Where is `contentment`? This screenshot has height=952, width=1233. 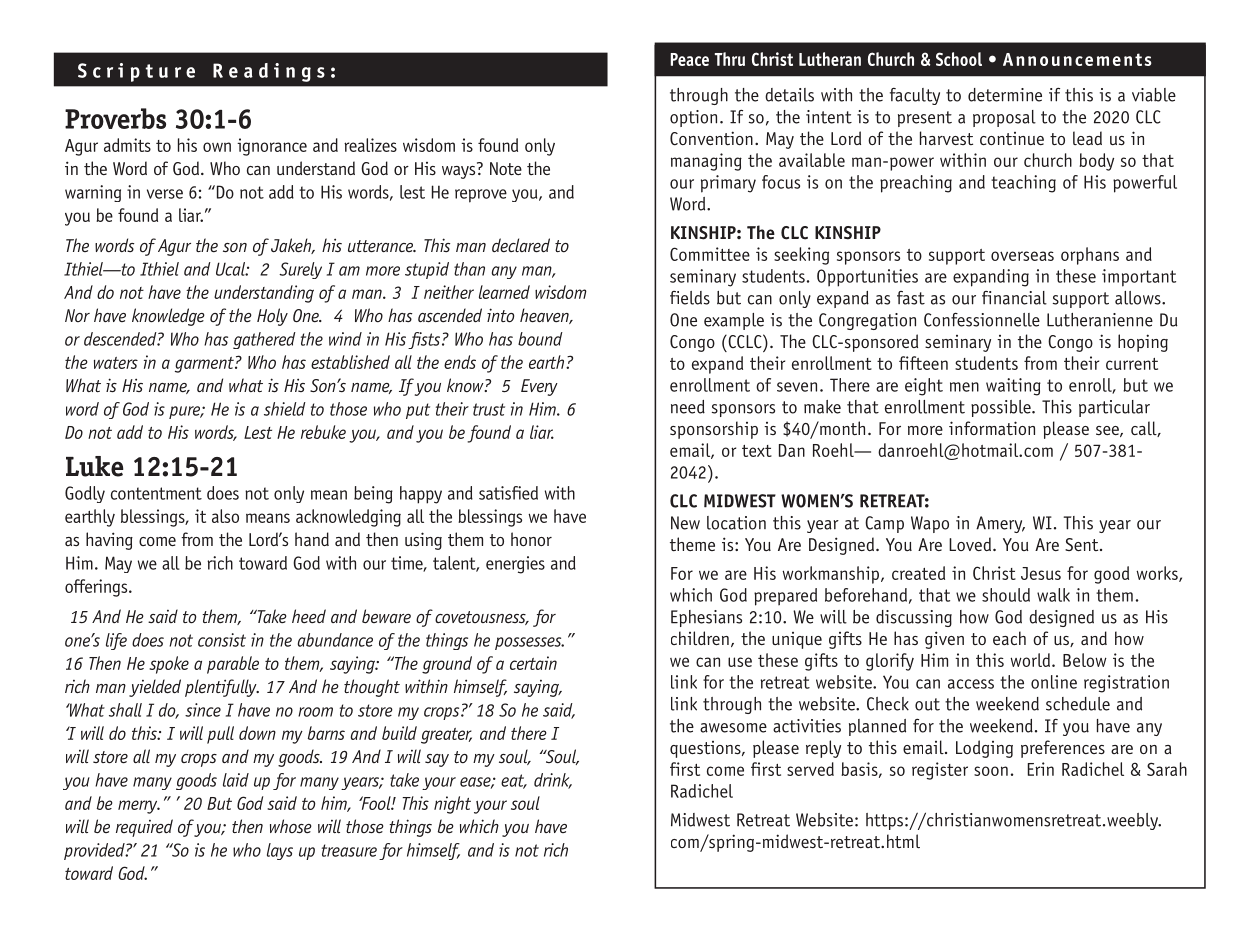 contentment is located at coordinates (156, 493).
